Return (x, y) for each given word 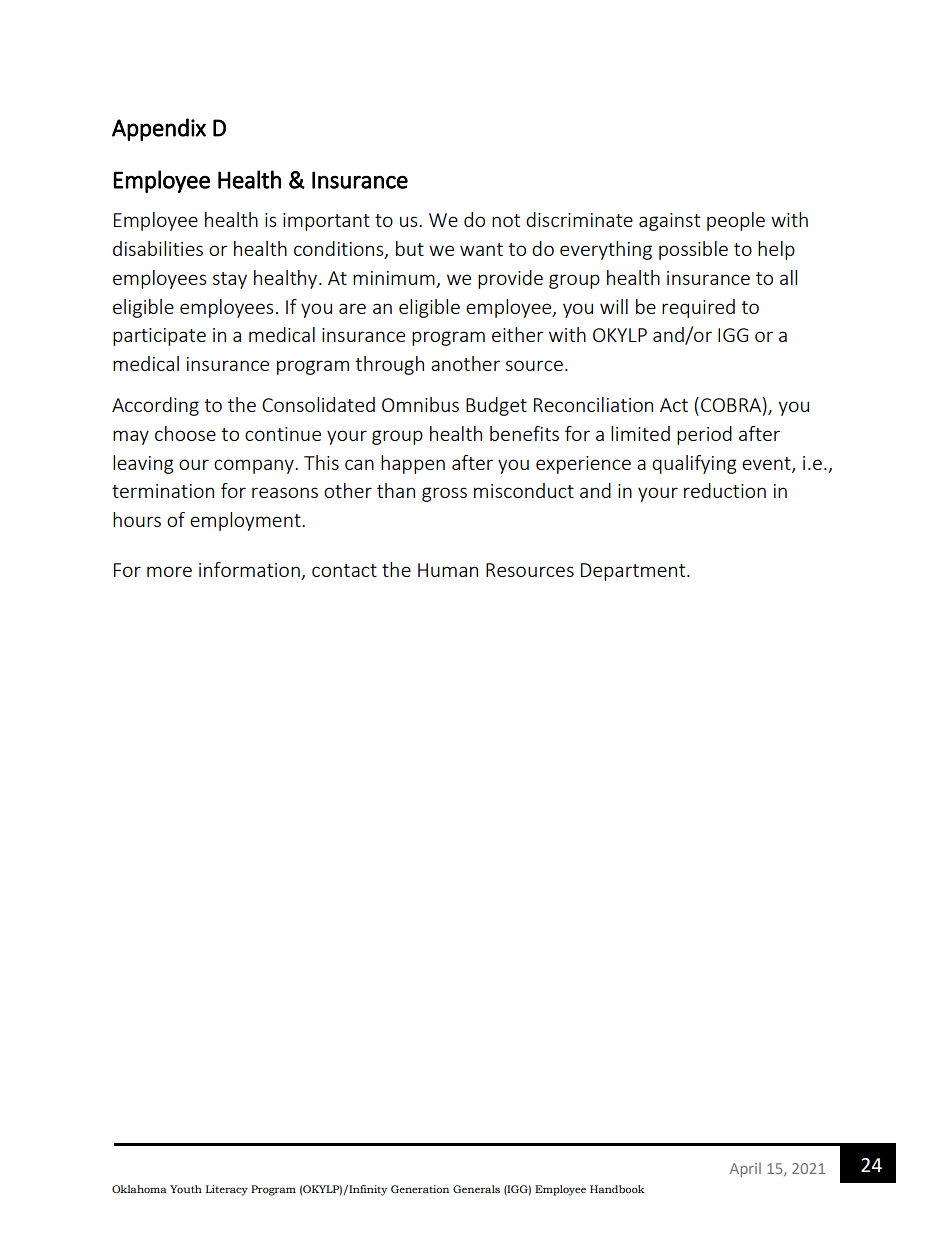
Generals (476, 1189)
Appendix (159, 129)
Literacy (227, 1190)
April (745, 1169)
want (481, 249)
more (169, 571)
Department (634, 572)
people (736, 221)
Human (448, 570)
